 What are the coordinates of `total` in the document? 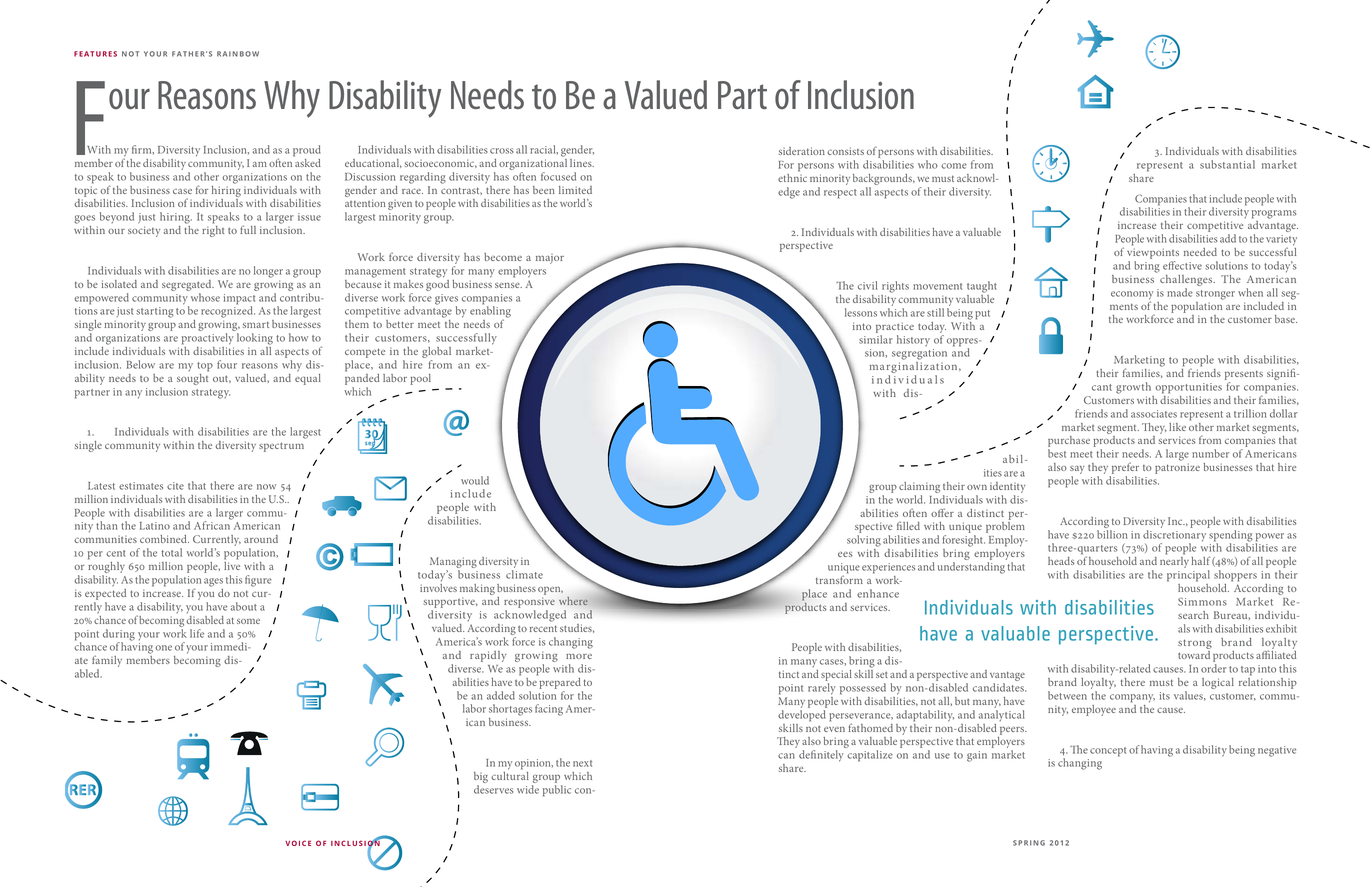 It's located at (172, 552).
